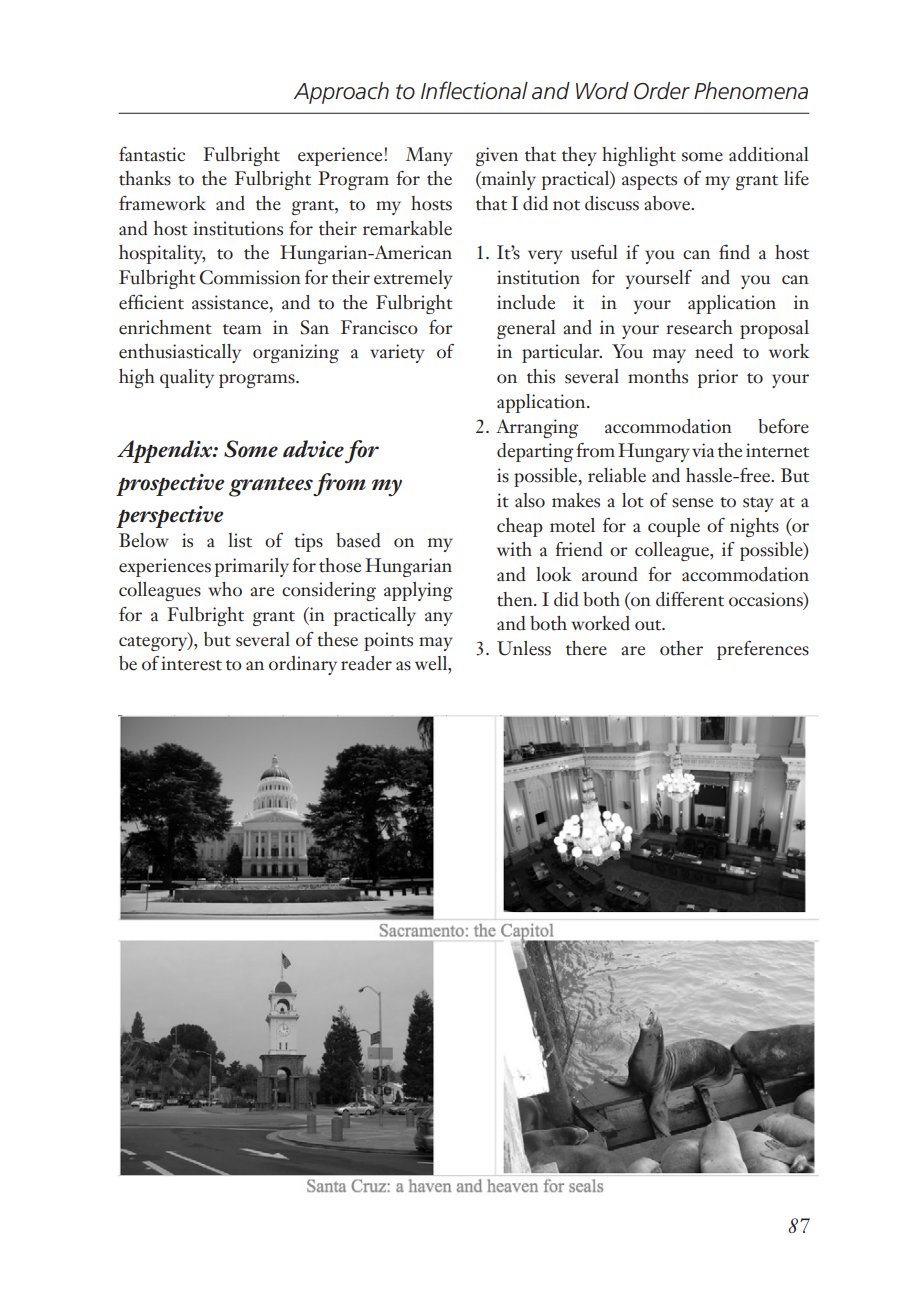 The width and height of the page is (901, 1316). I want to click on find, so click(734, 252).
